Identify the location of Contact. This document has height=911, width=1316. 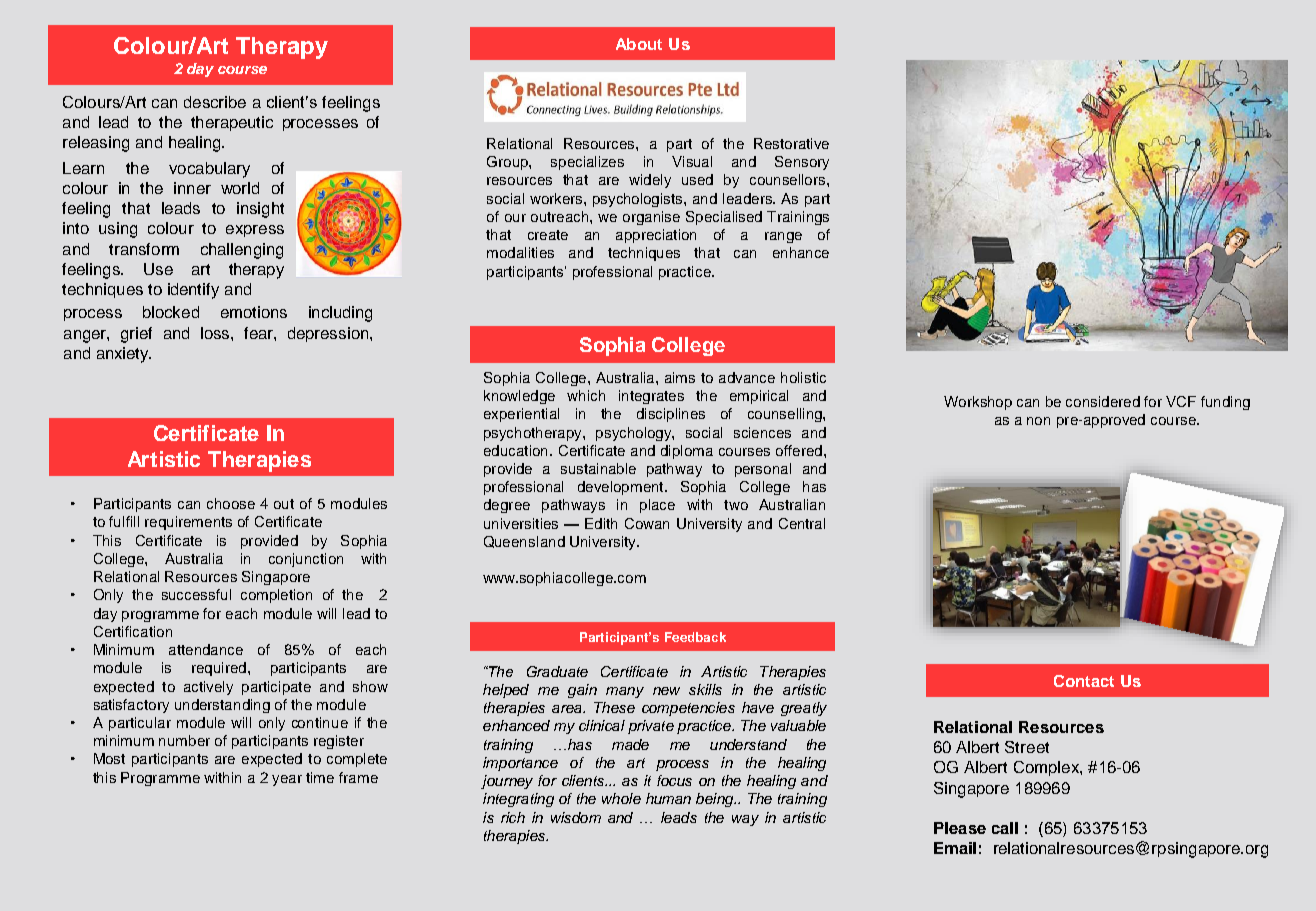
(1084, 681).
